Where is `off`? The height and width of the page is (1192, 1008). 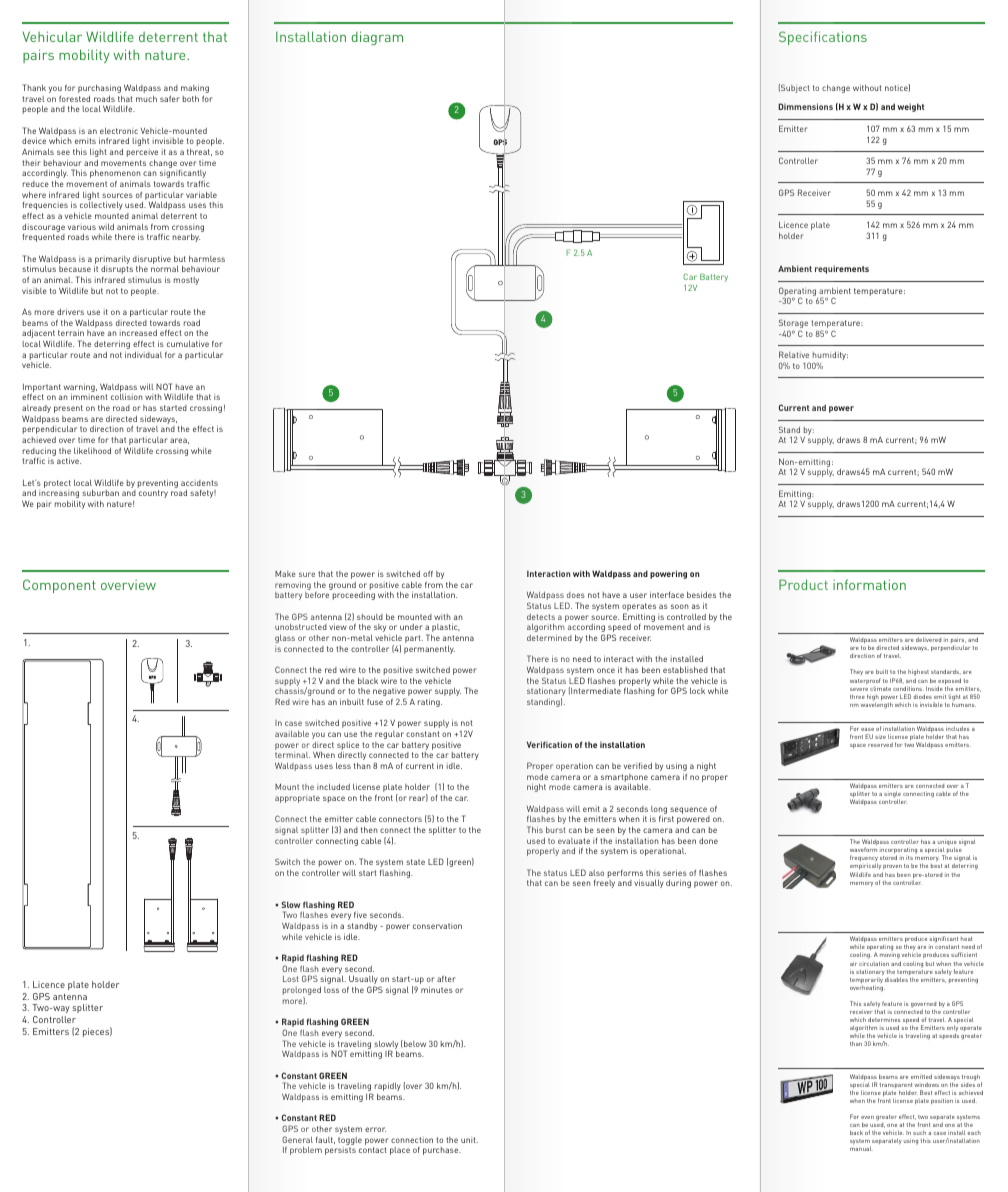
off is located at coordinates (428, 573).
